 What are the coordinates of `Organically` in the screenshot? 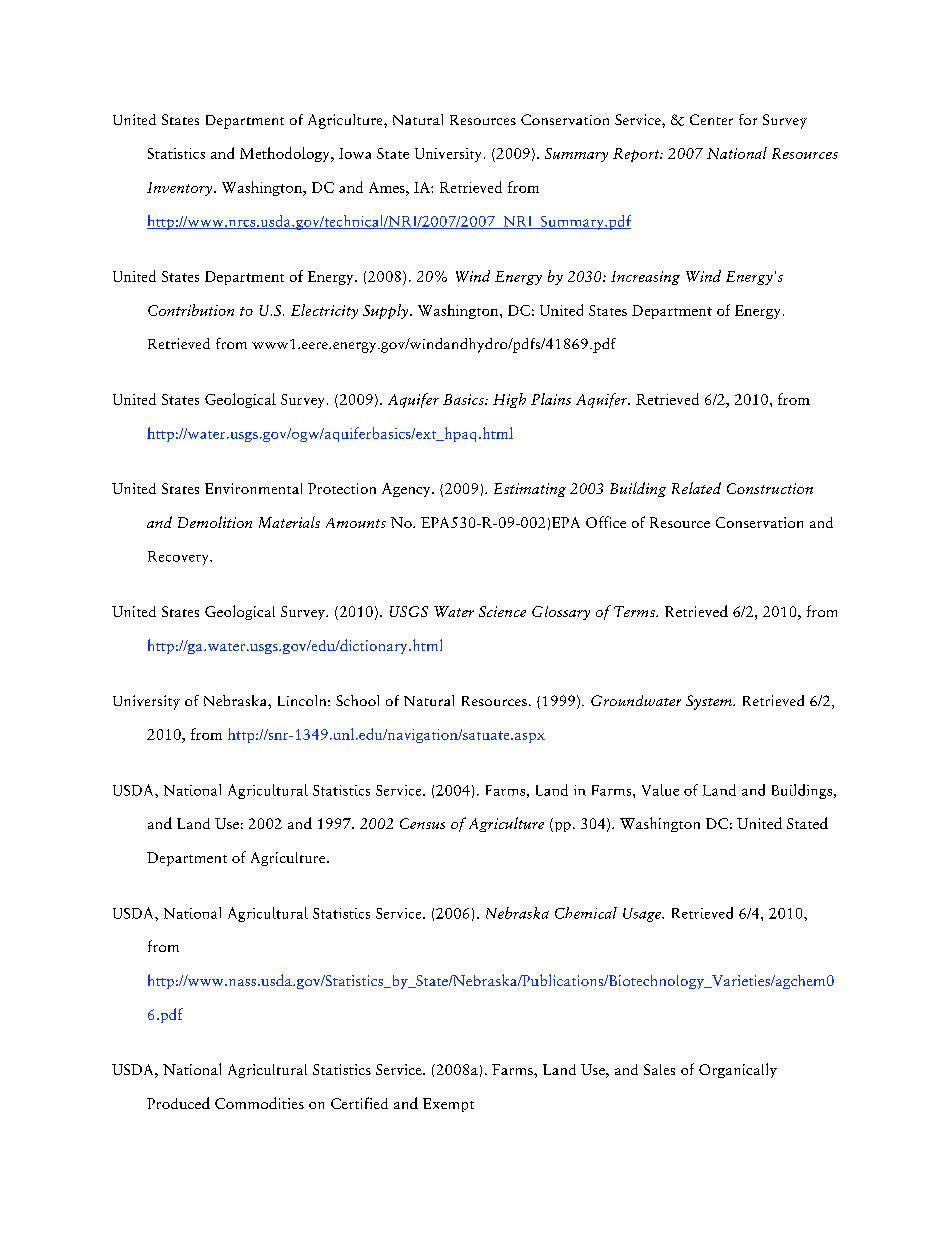 It's located at (738, 1070).
